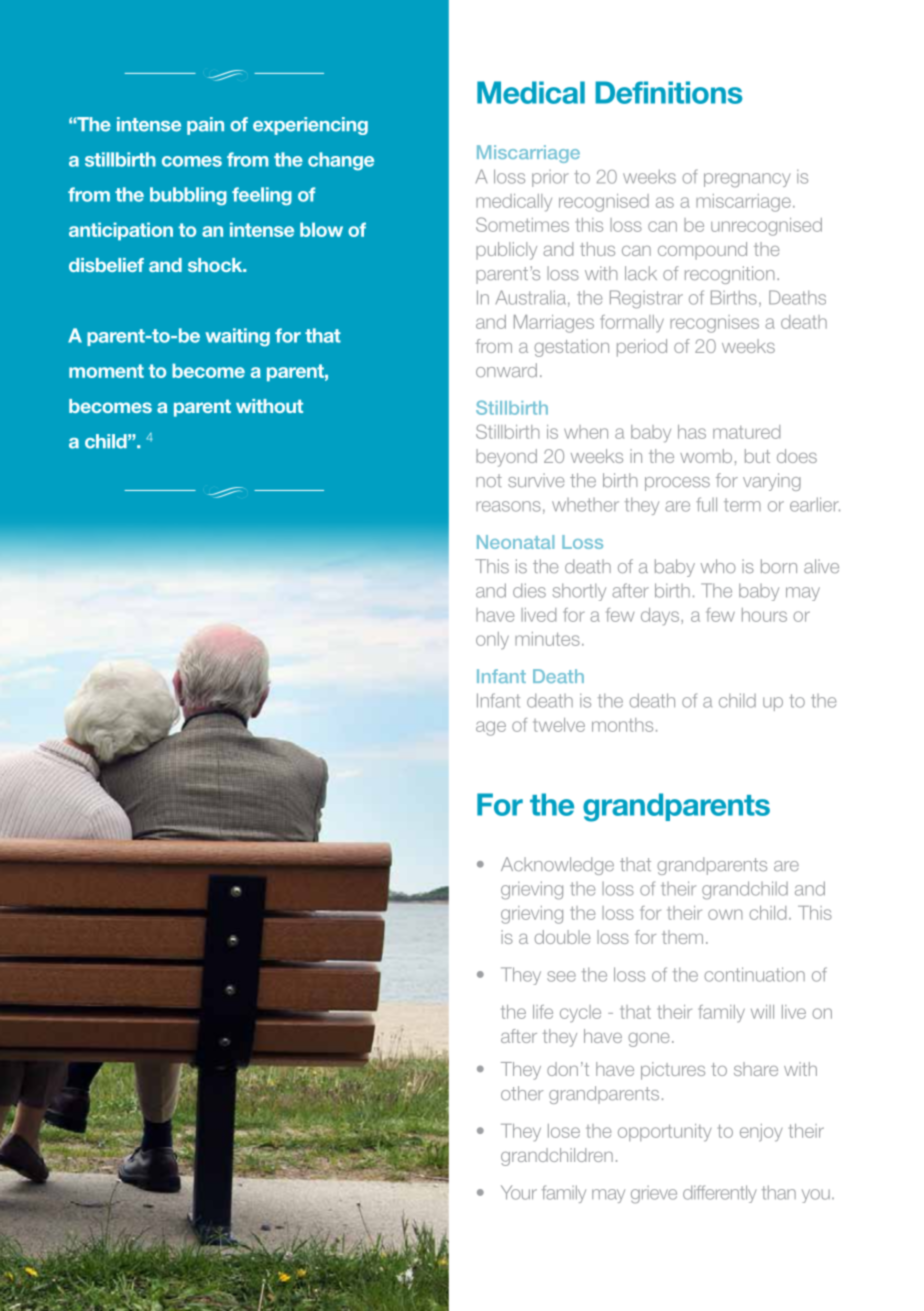 This page has height=1311, width=924. I want to click on moment, so click(106, 371).
